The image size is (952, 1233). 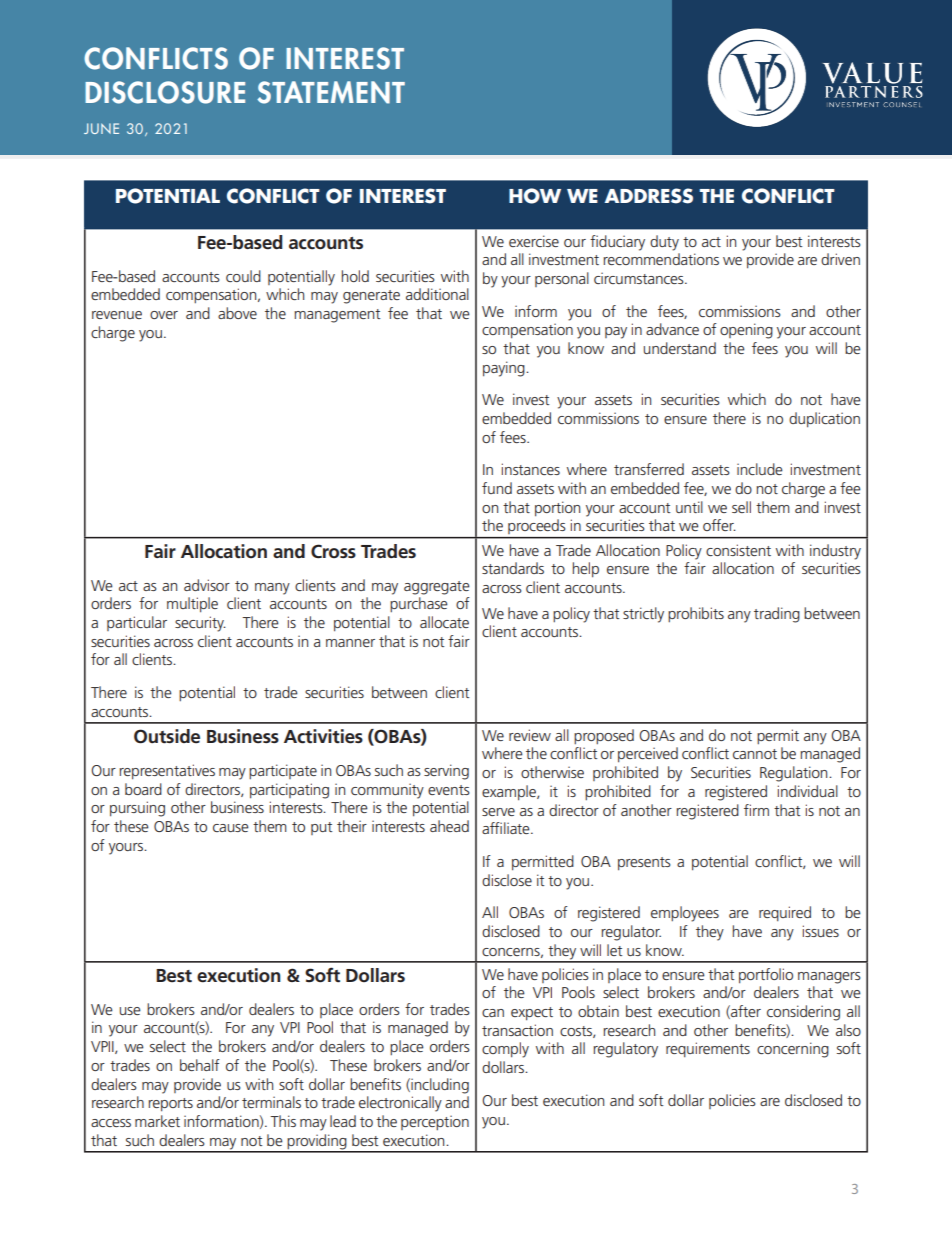 I want to click on reports, so click(x=170, y=1104).
